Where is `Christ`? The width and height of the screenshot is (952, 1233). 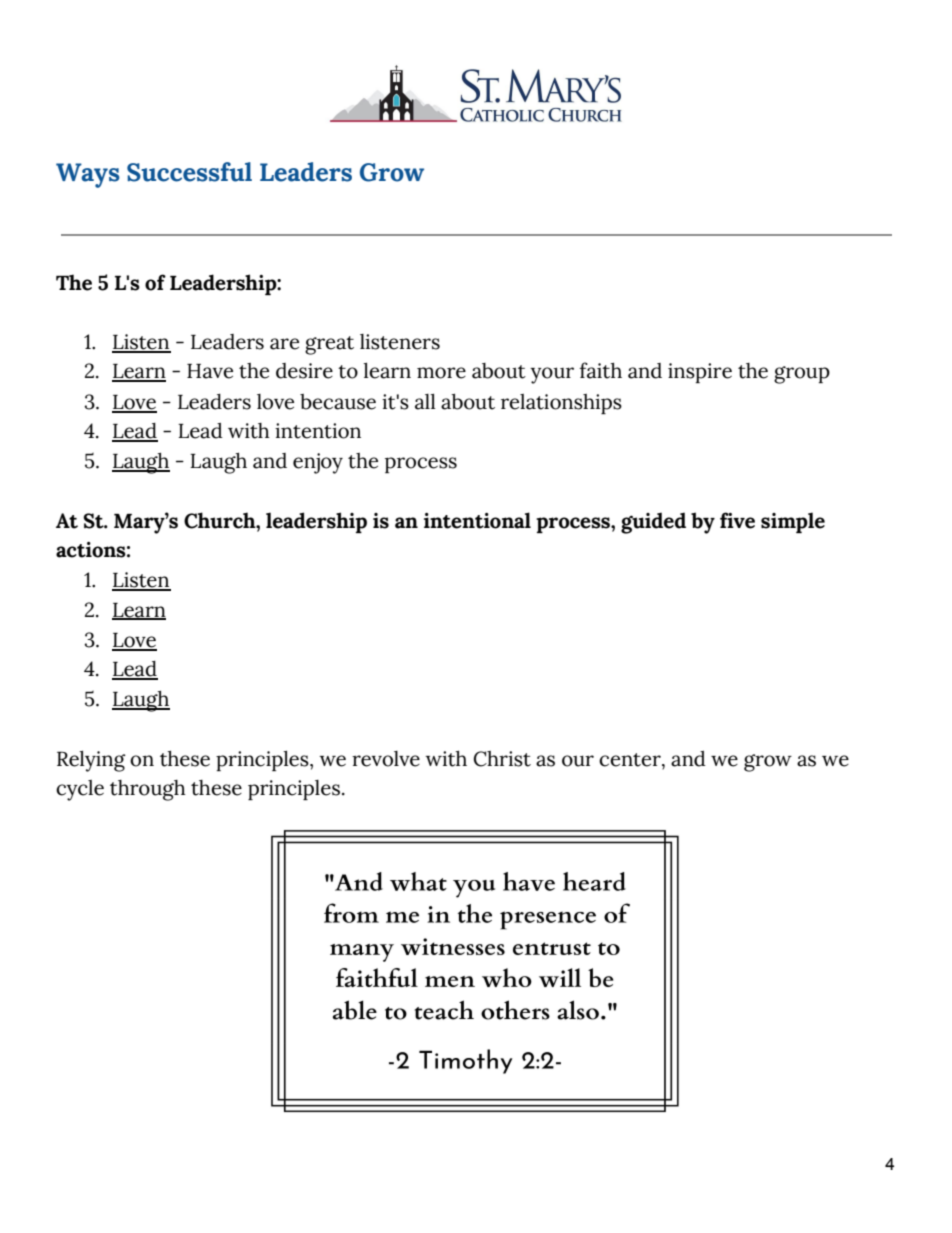 Christ is located at coordinates (502, 759).
